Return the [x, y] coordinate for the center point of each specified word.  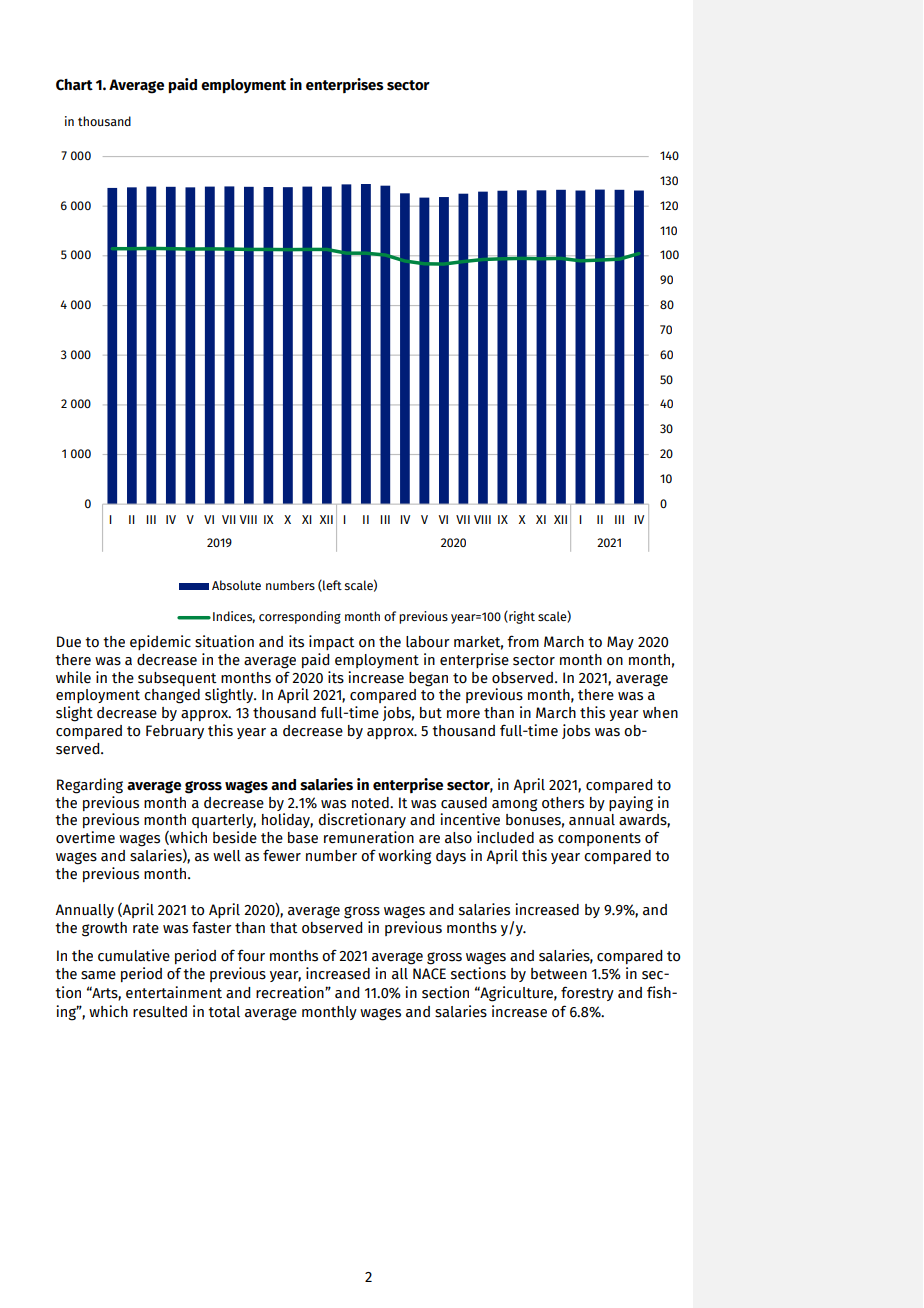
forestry [587, 993]
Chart [74, 85]
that [284, 928]
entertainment [174, 992]
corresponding [300, 617]
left [331, 586]
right [521, 617]
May [620, 643]
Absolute [236, 585]
